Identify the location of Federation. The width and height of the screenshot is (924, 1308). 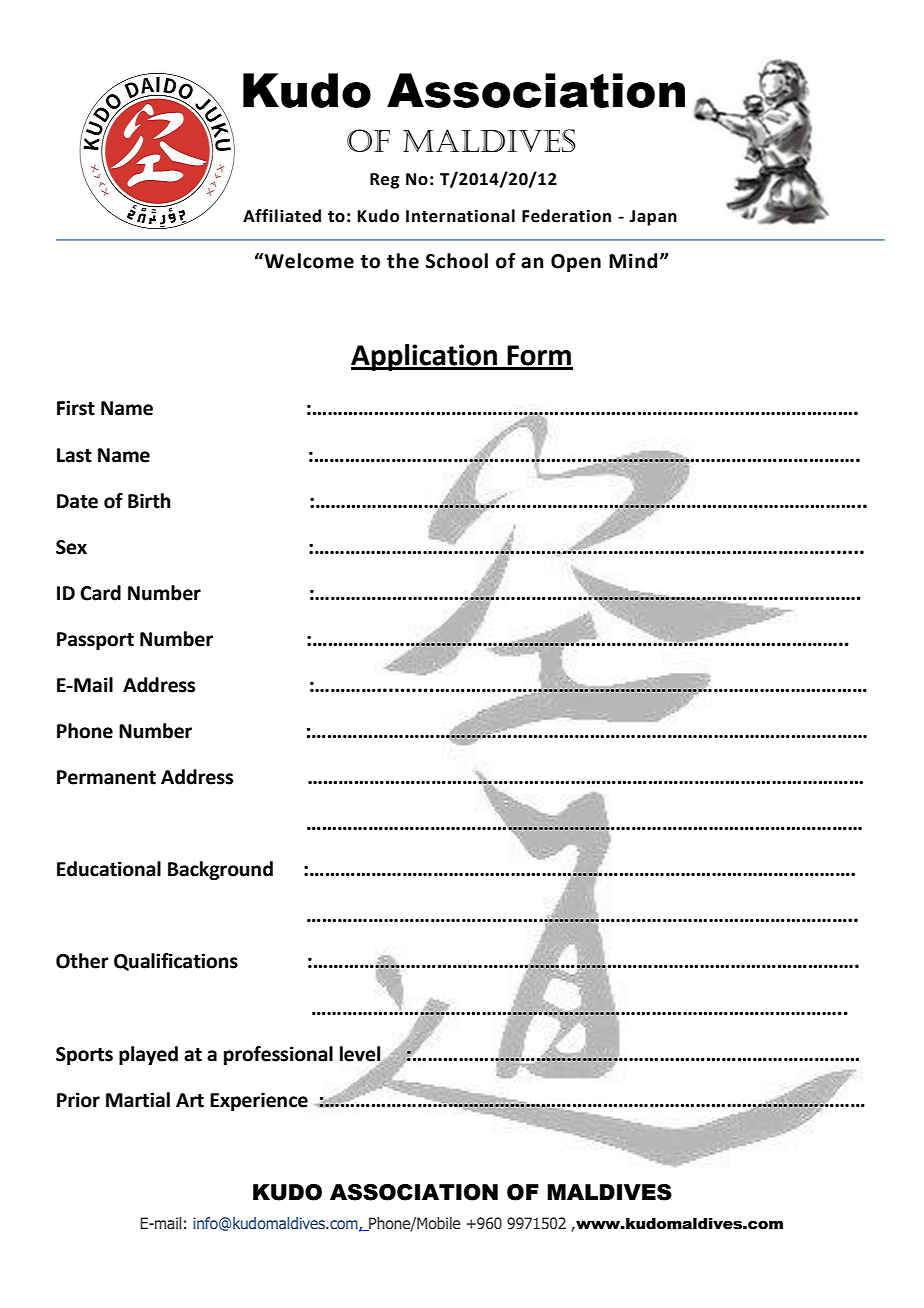
(566, 216).
